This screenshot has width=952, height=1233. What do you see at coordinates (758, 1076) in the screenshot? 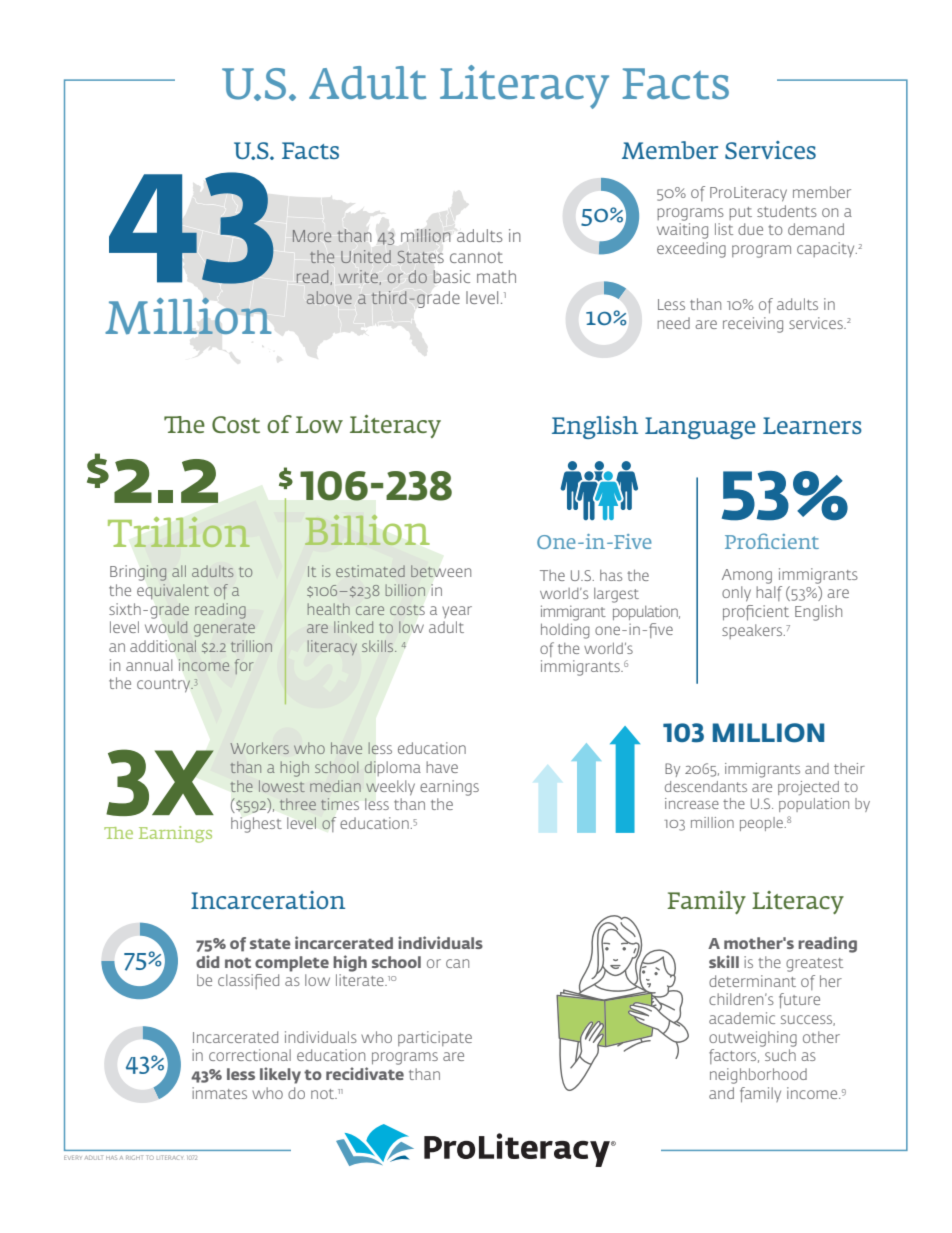
I see `neighborhood` at bounding box center [758, 1076].
